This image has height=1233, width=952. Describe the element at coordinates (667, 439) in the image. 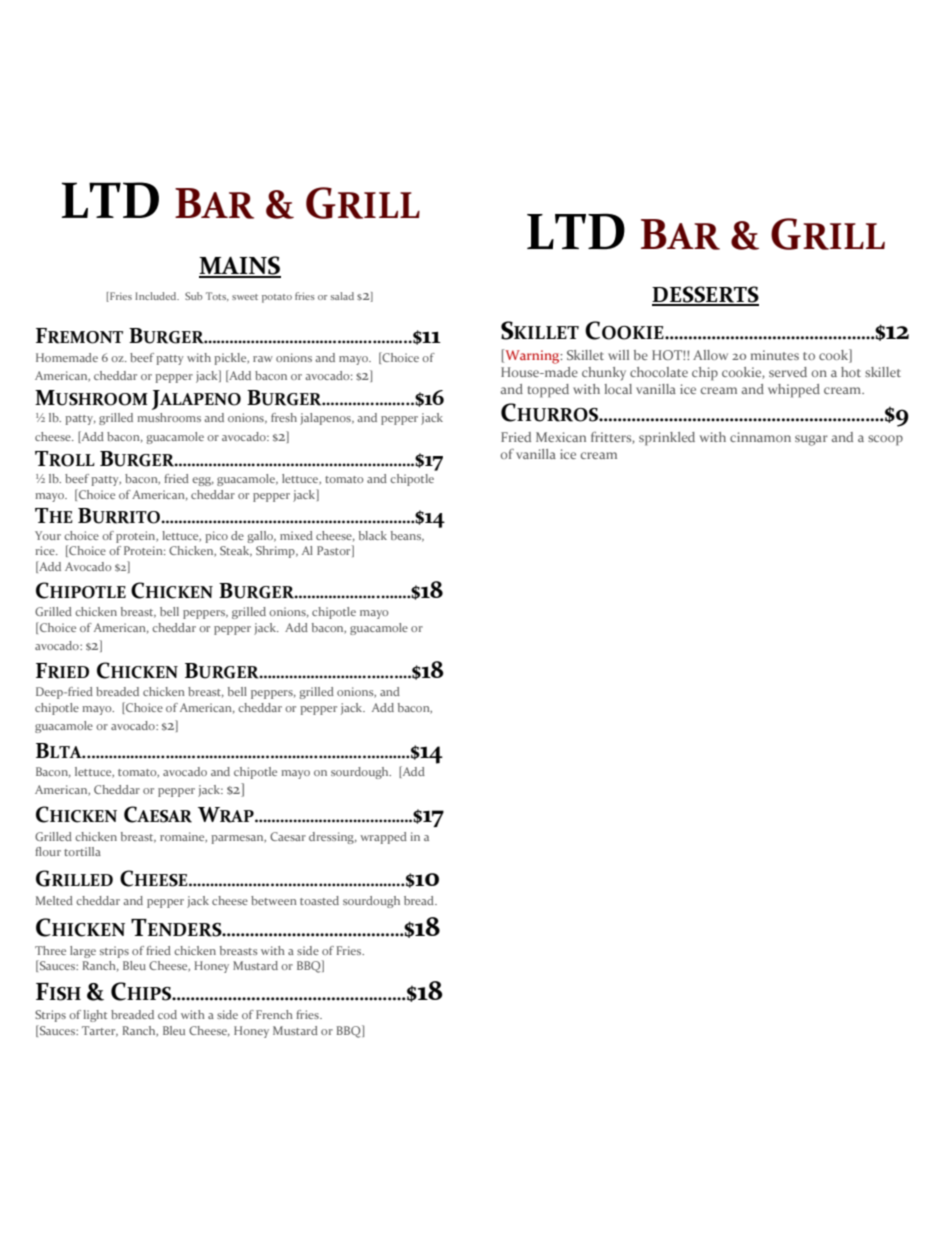

I see `sprinkled` at that location.
